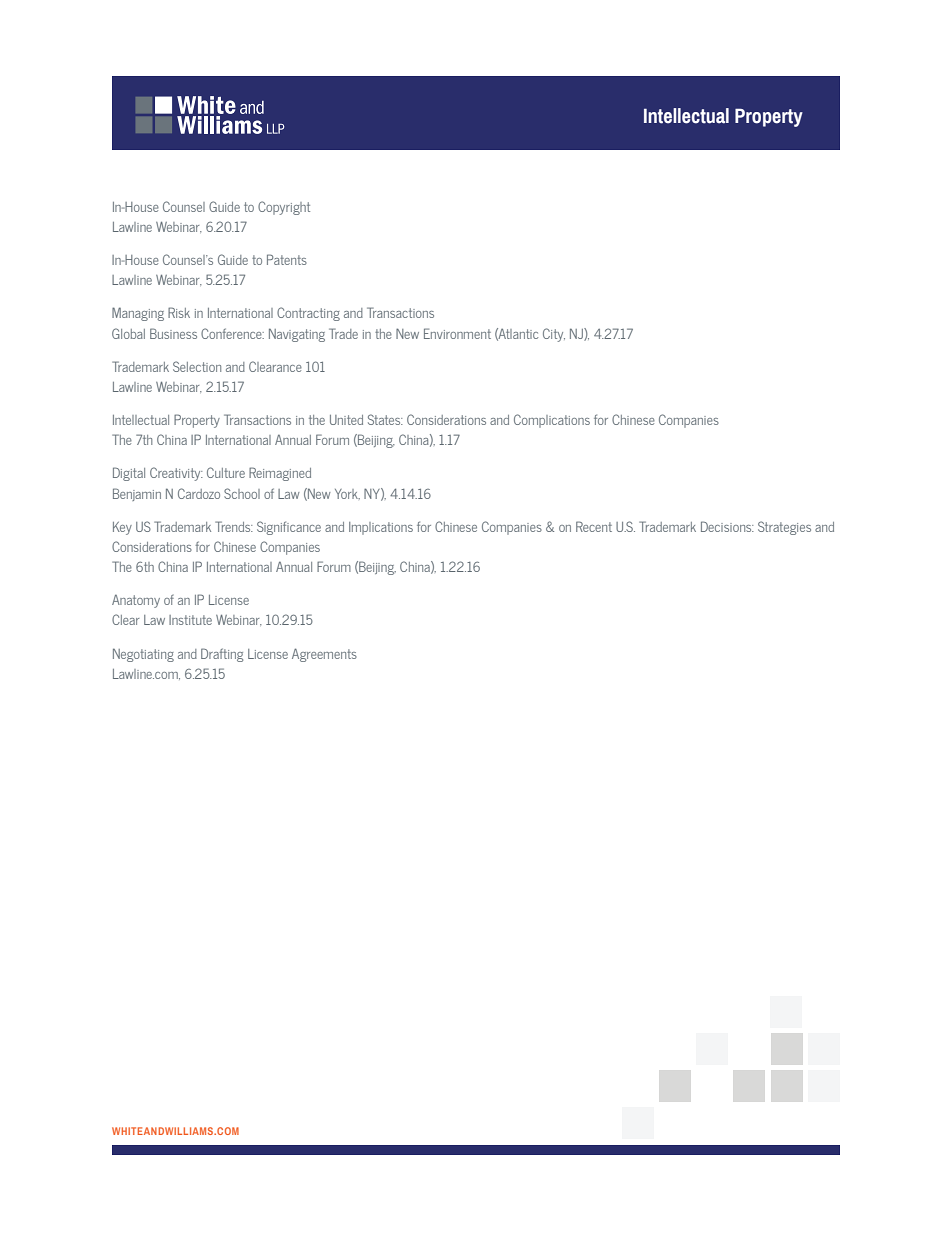 The image size is (952, 1233). What do you see at coordinates (234, 526) in the screenshot?
I see `Trends` at bounding box center [234, 526].
